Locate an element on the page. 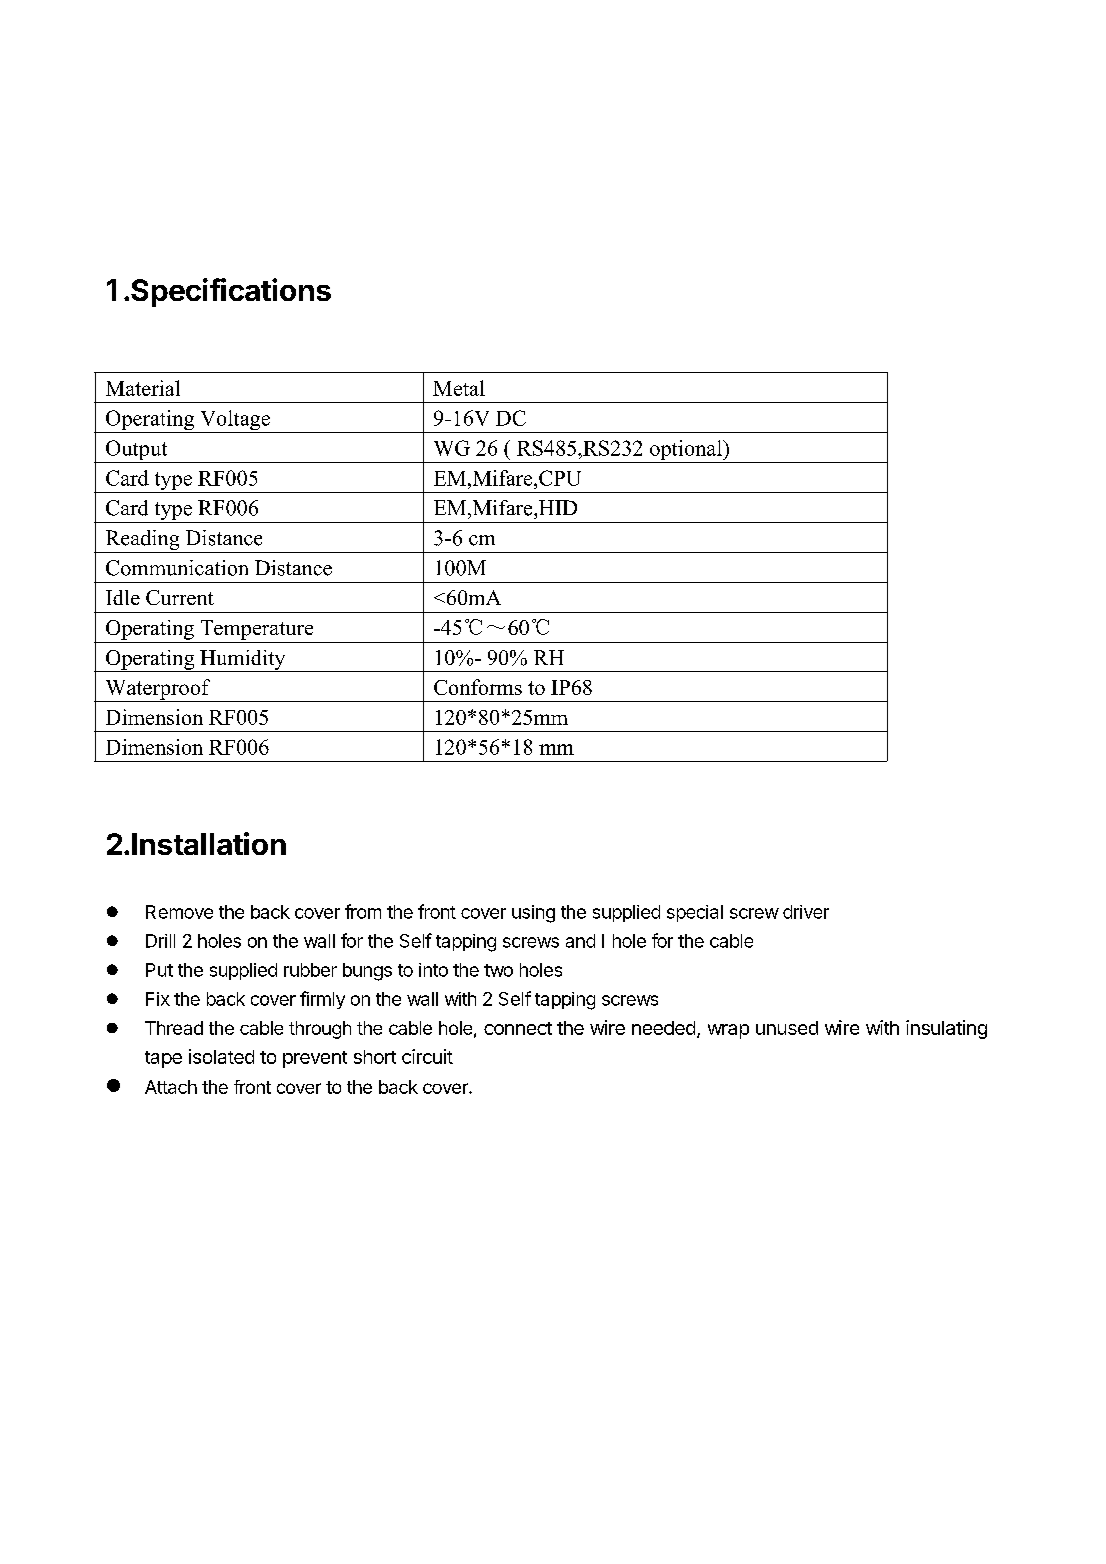  Humidity is located at coordinates (243, 661).
